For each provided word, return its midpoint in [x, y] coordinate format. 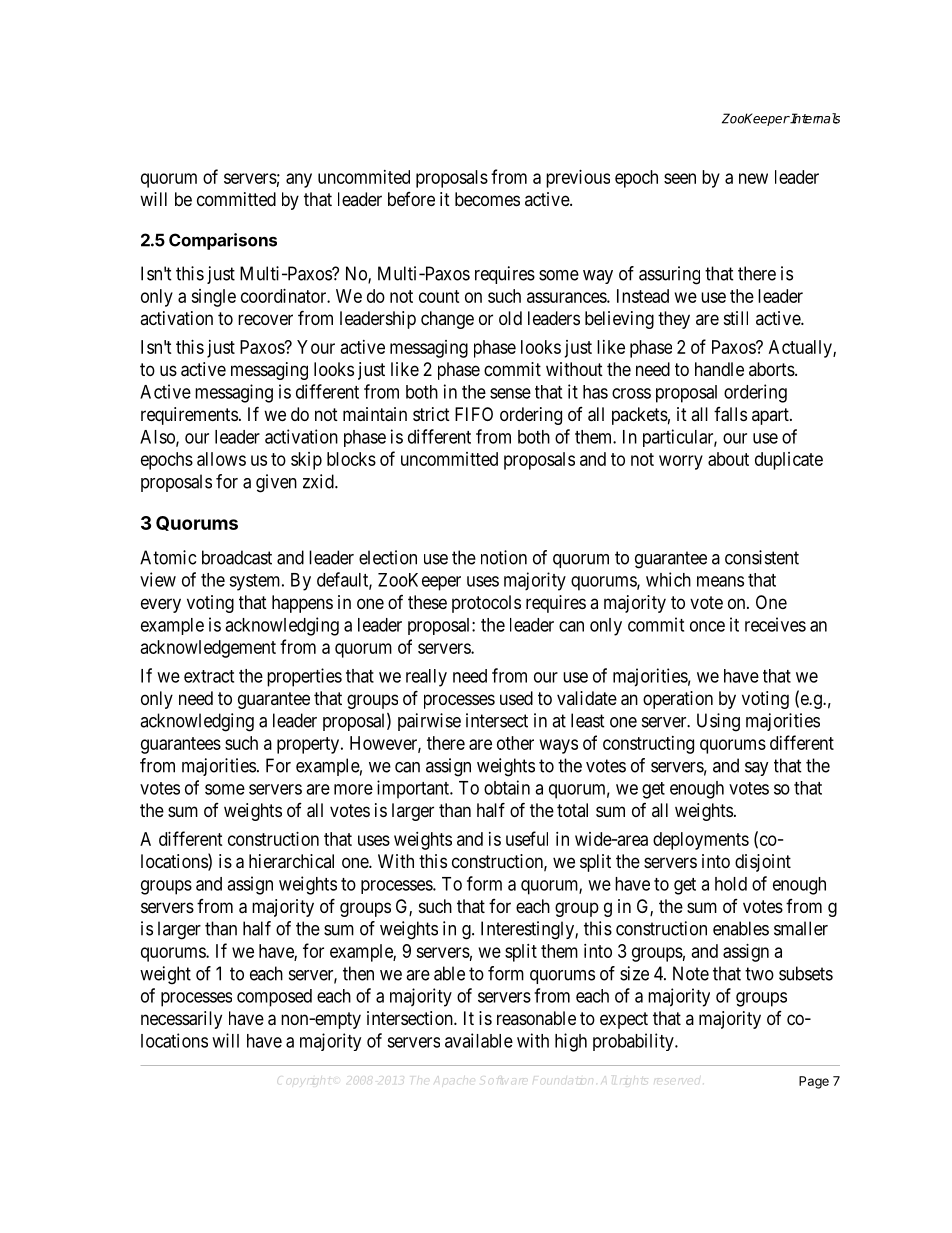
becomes [487, 199]
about [728, 459]
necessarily [181, 1020]
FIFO [474, 414]
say [757, 769]
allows [221, 459]
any [299, 180]
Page [814, 1082]
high [571, 1042]
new [753, 178]
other [515, 743]
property [309, 745]
